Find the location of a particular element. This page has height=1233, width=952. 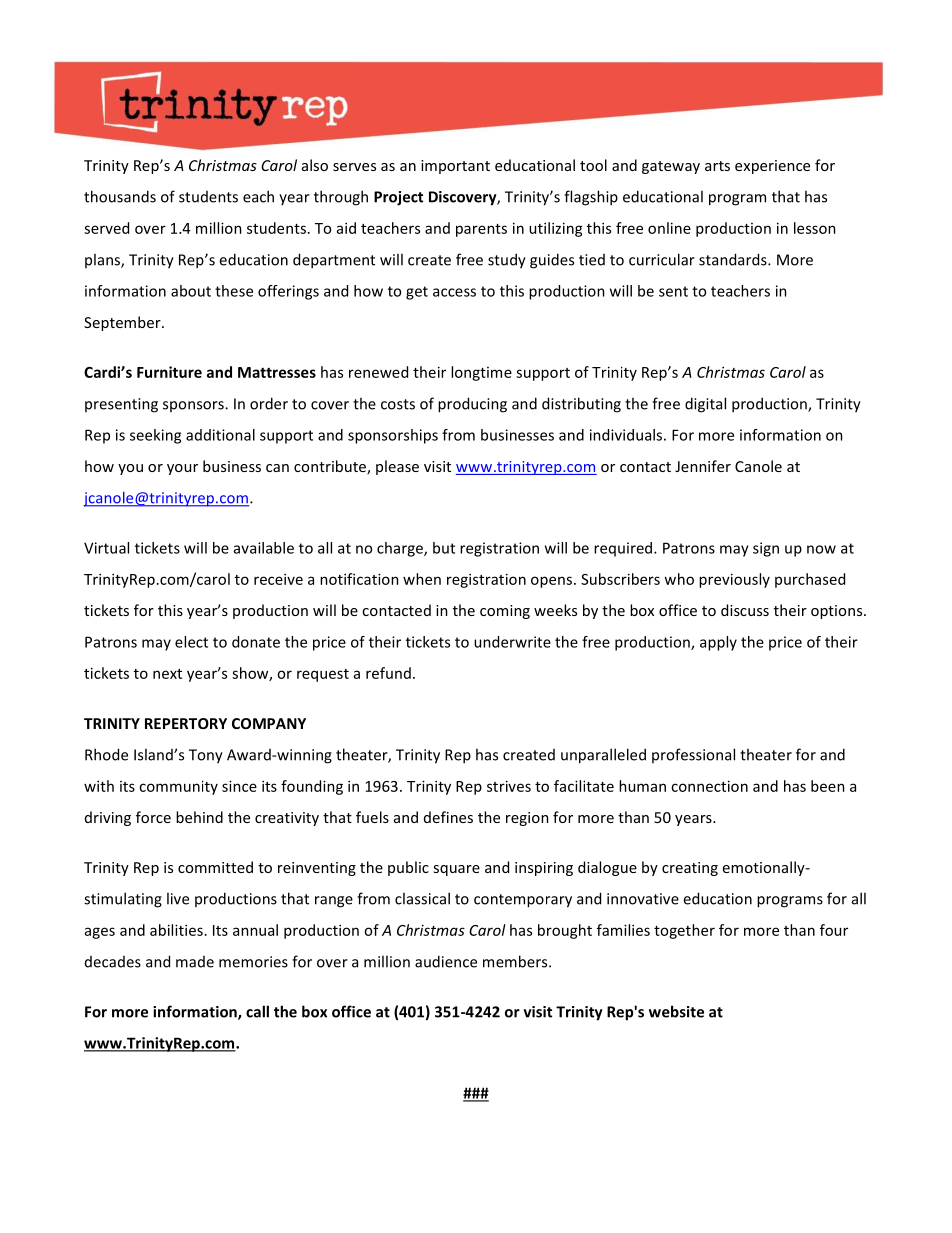

made is located at coordinates (195, 962).
